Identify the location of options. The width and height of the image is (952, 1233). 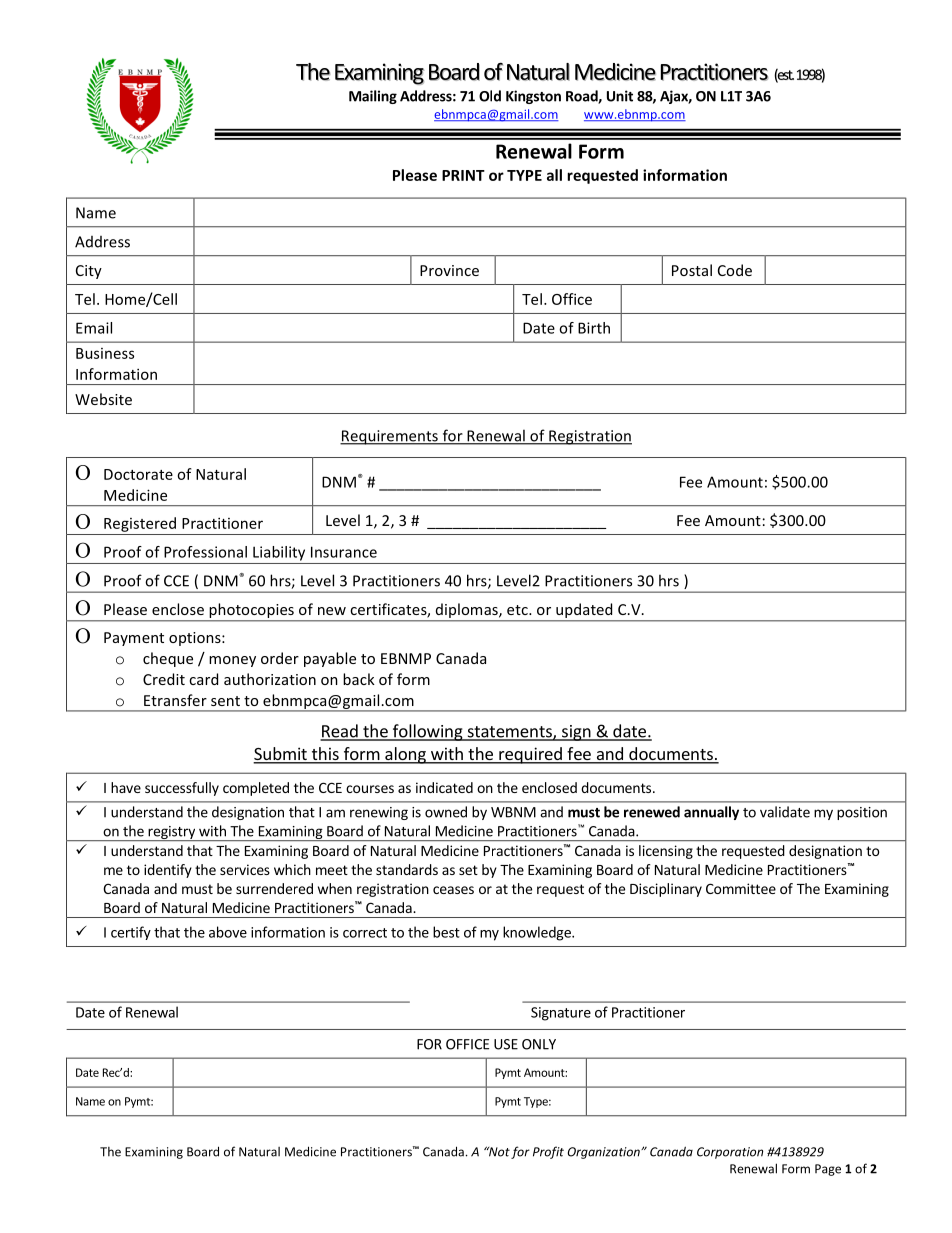
(196, 639).
